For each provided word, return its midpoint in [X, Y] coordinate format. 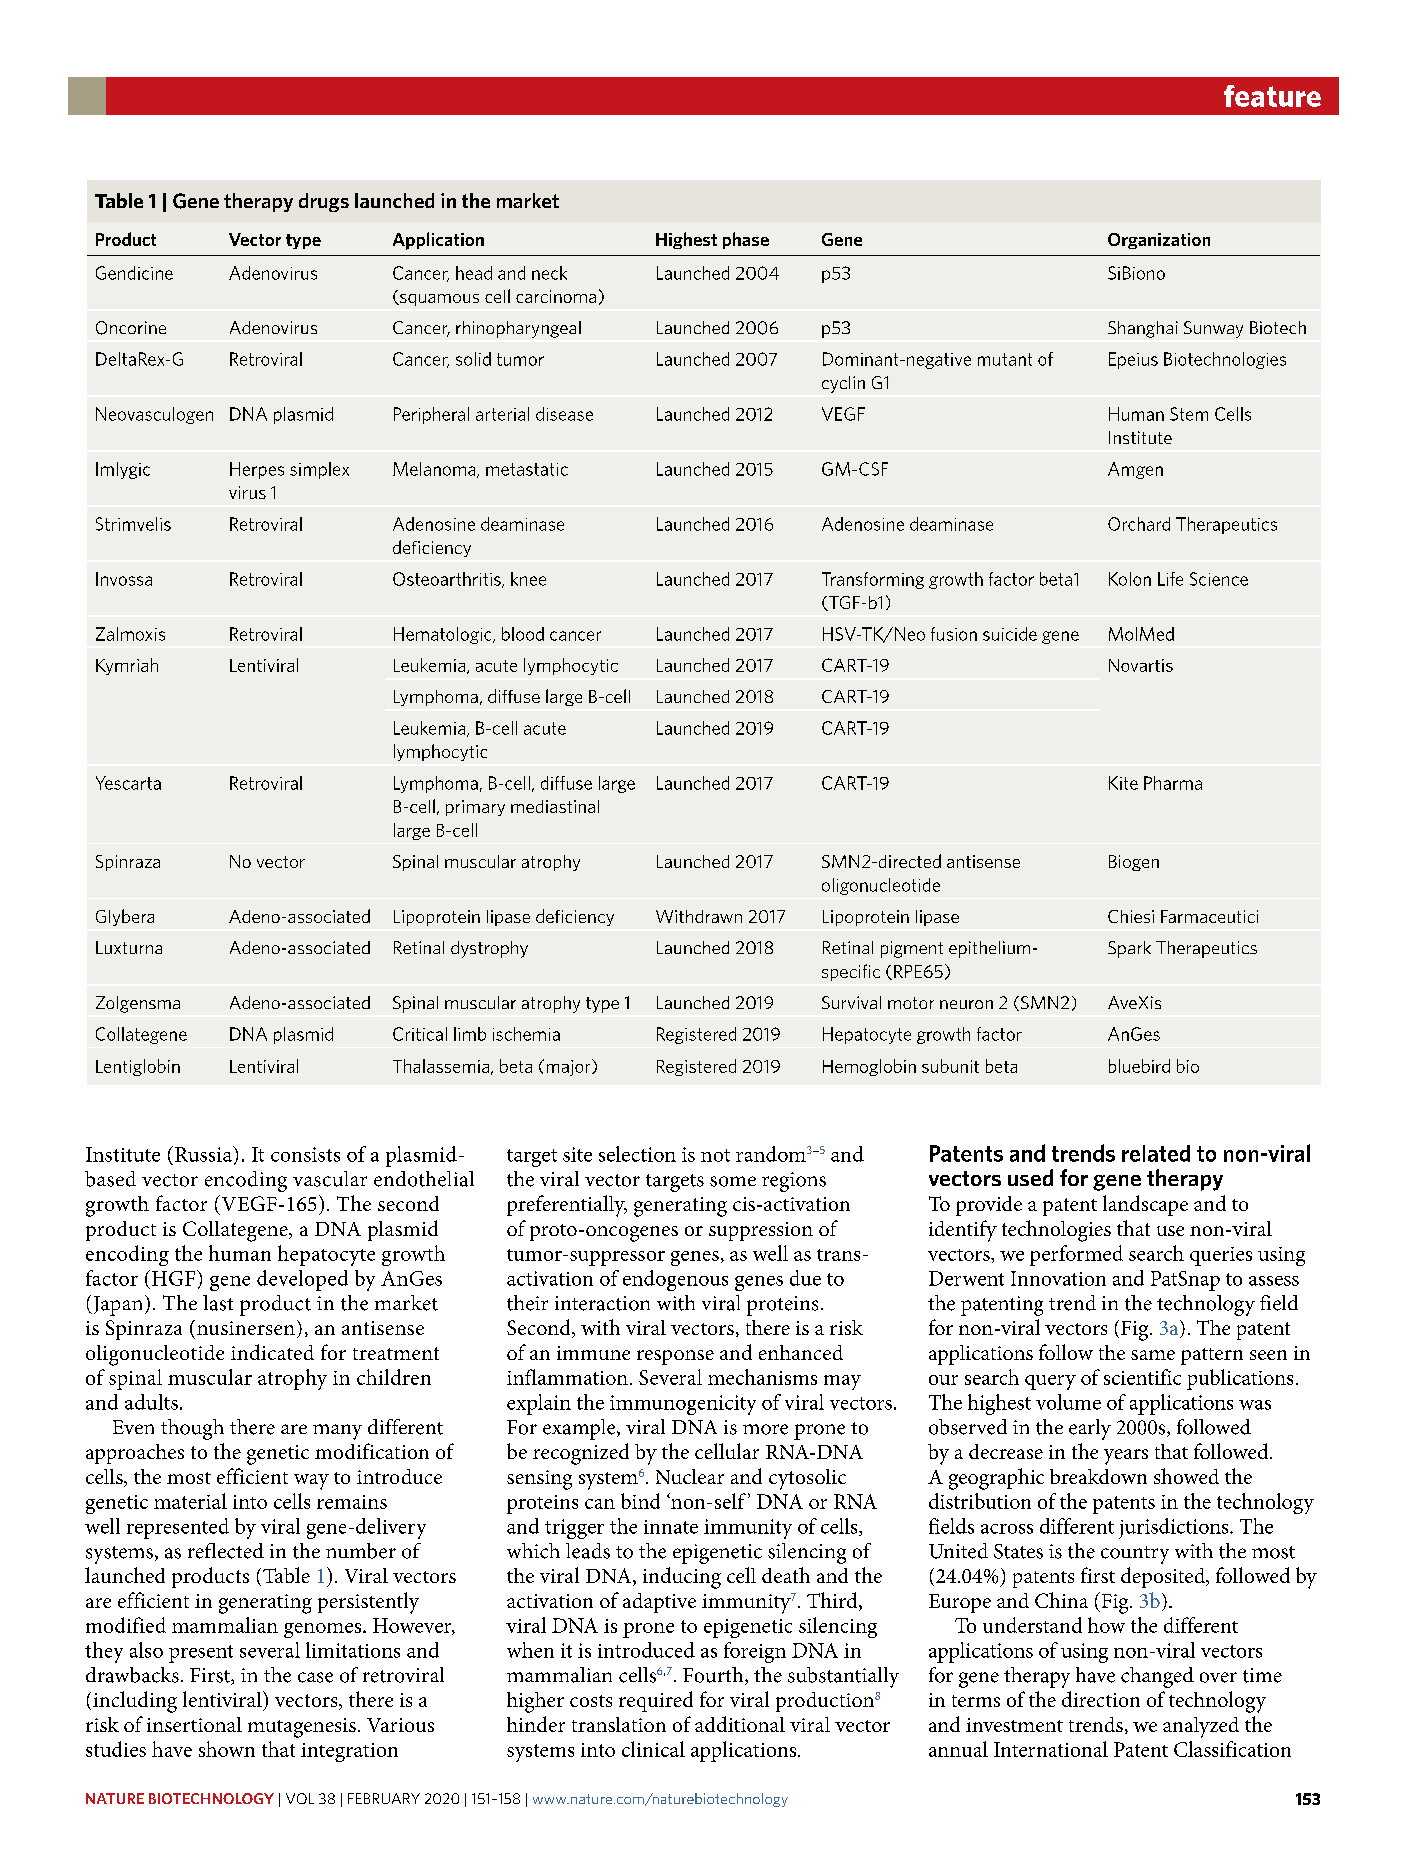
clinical [653, 1749]
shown [227, 1749]
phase [746, 240]
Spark [1129, 949]
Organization [1159, 241]
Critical [420, 1034]
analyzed [1201, 1727]
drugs [324, 202]
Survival [851, 1002]
